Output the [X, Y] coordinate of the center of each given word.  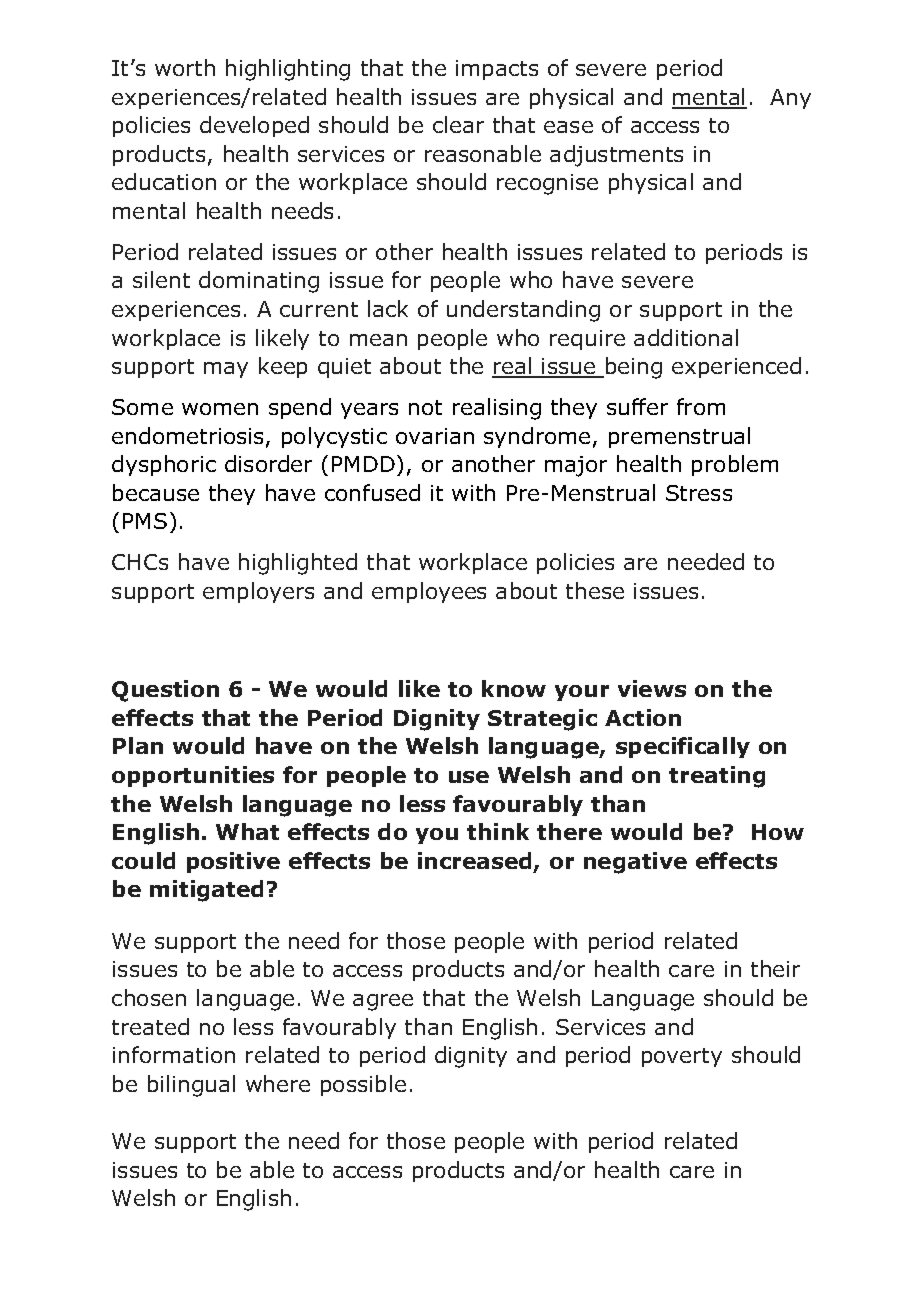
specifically [683, 747]
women [220, 409]
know [514, 688]
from [701, 406]
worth [185, 67]
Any [790, 99]
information [174, 1054]
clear [458, 124]
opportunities [193, 776]
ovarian [435, 436]
